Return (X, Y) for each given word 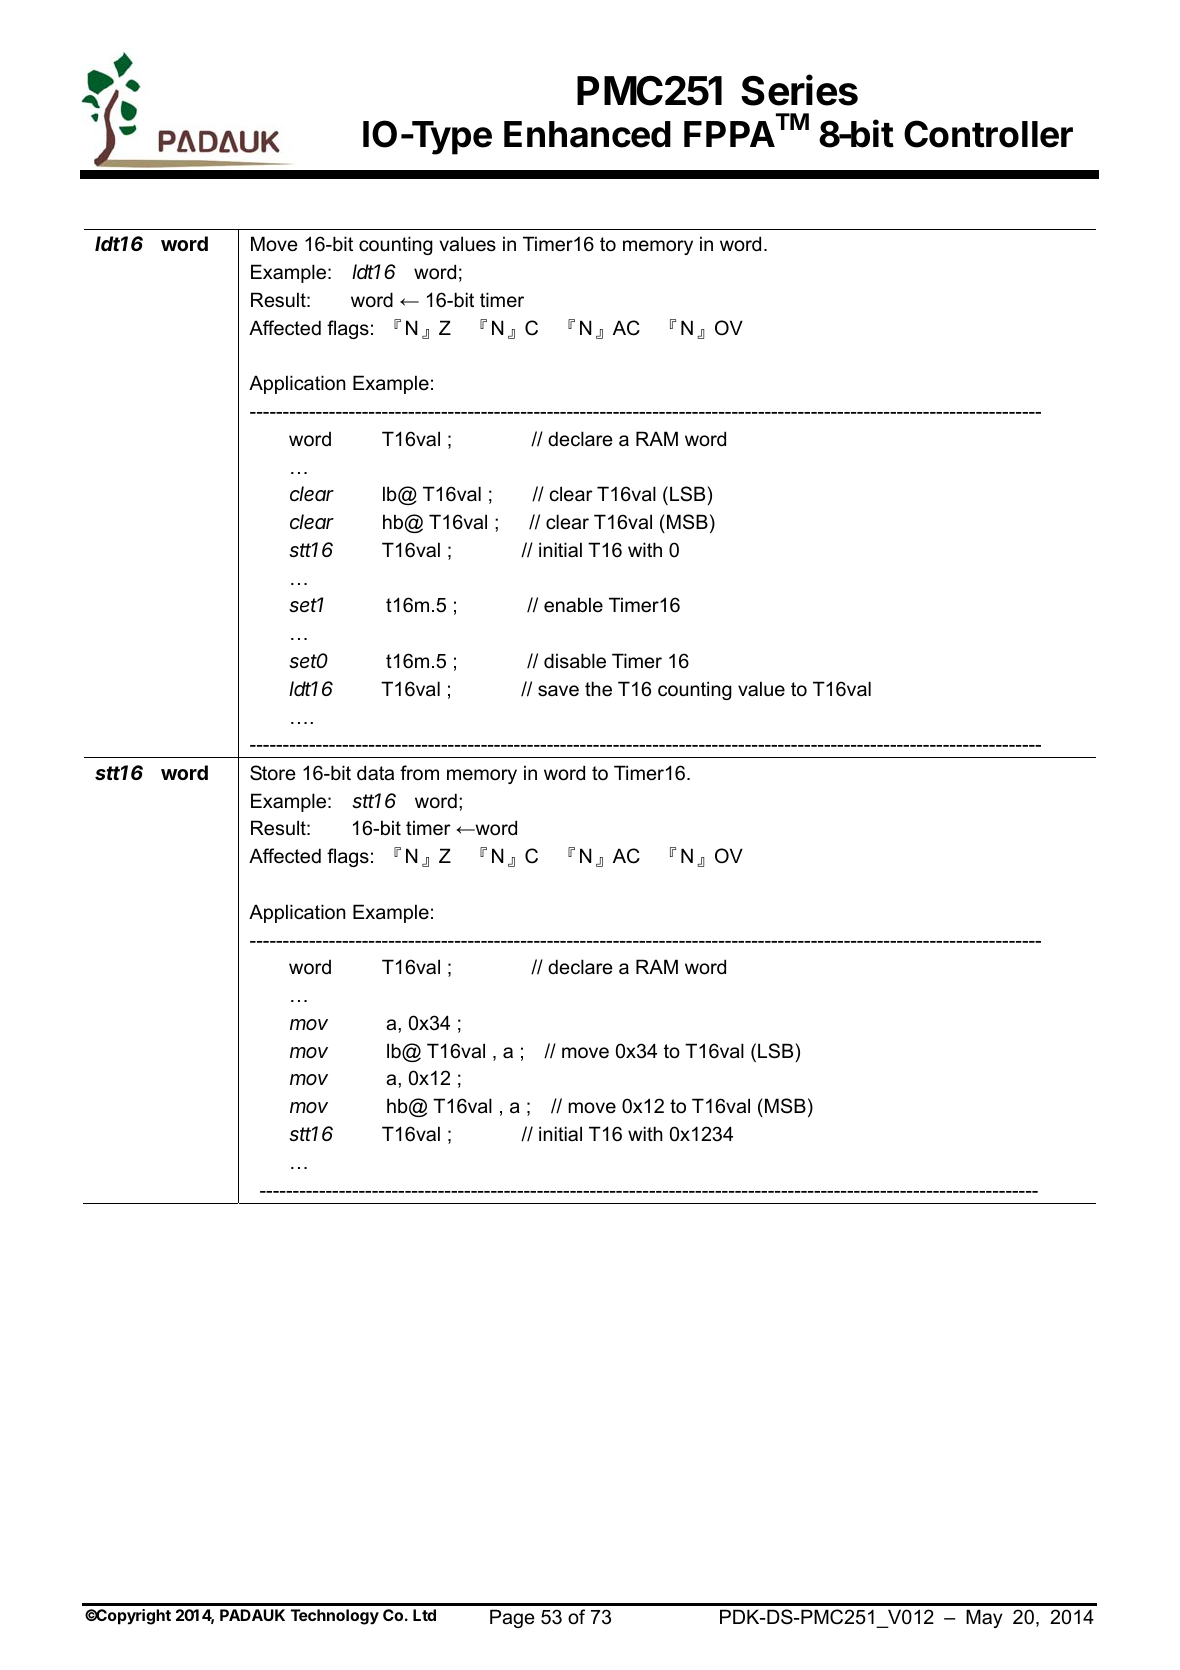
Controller (988, 134)
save (558, 691)
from (419, 773)
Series (799, 90)
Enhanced (587, 134)
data (375, 773)
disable (575, 661)
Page (512, 1618)
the (598, 689)
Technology (335, 1617)
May (984, 1618)
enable (573, 605)
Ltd (424, 1615)
